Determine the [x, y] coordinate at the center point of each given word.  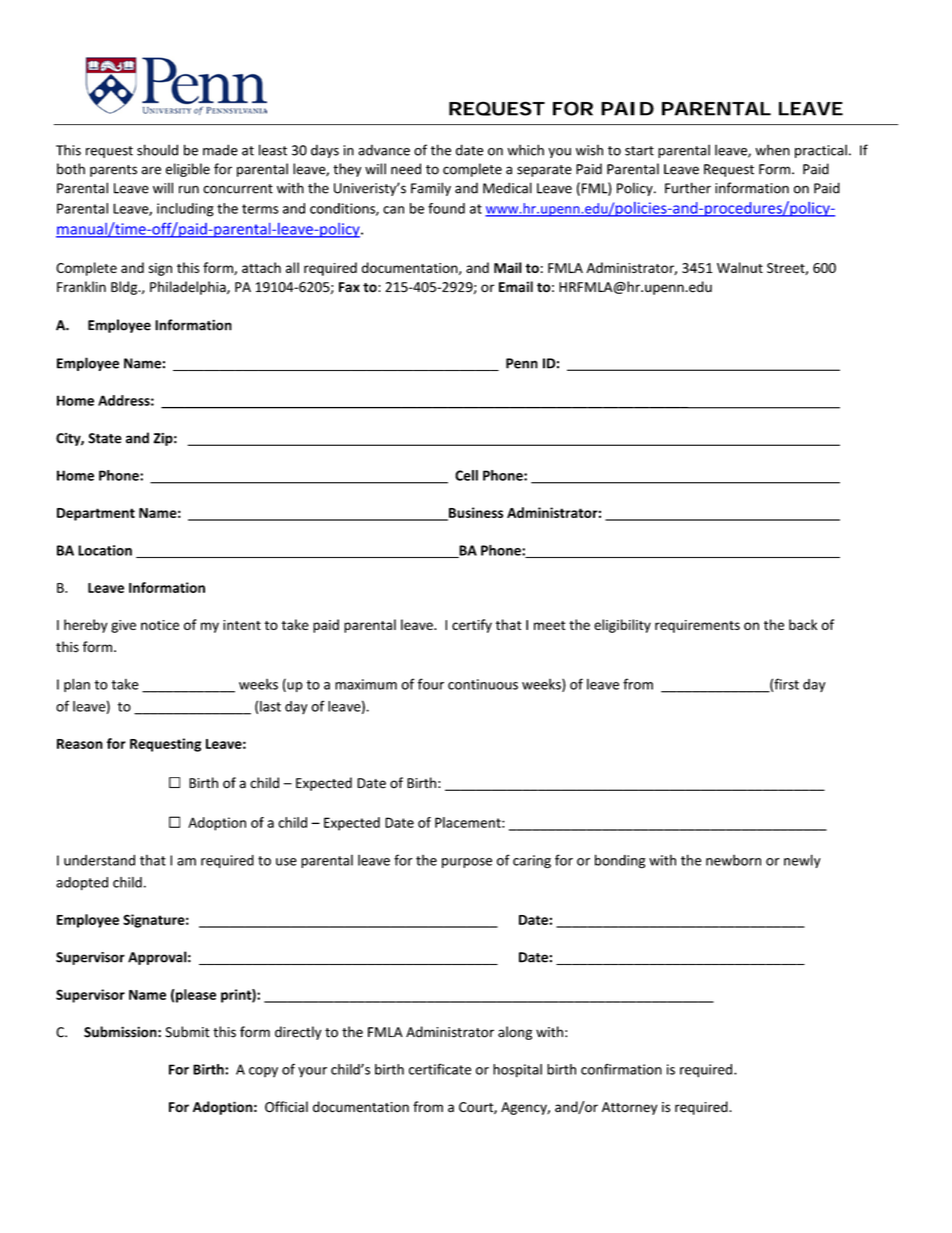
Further [688, 188]
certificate [440, 1069]
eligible [188, 170]
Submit [187, 1032]
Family [431, 189]
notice [160, 625]
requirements [697, 626]
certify [472, 626]
